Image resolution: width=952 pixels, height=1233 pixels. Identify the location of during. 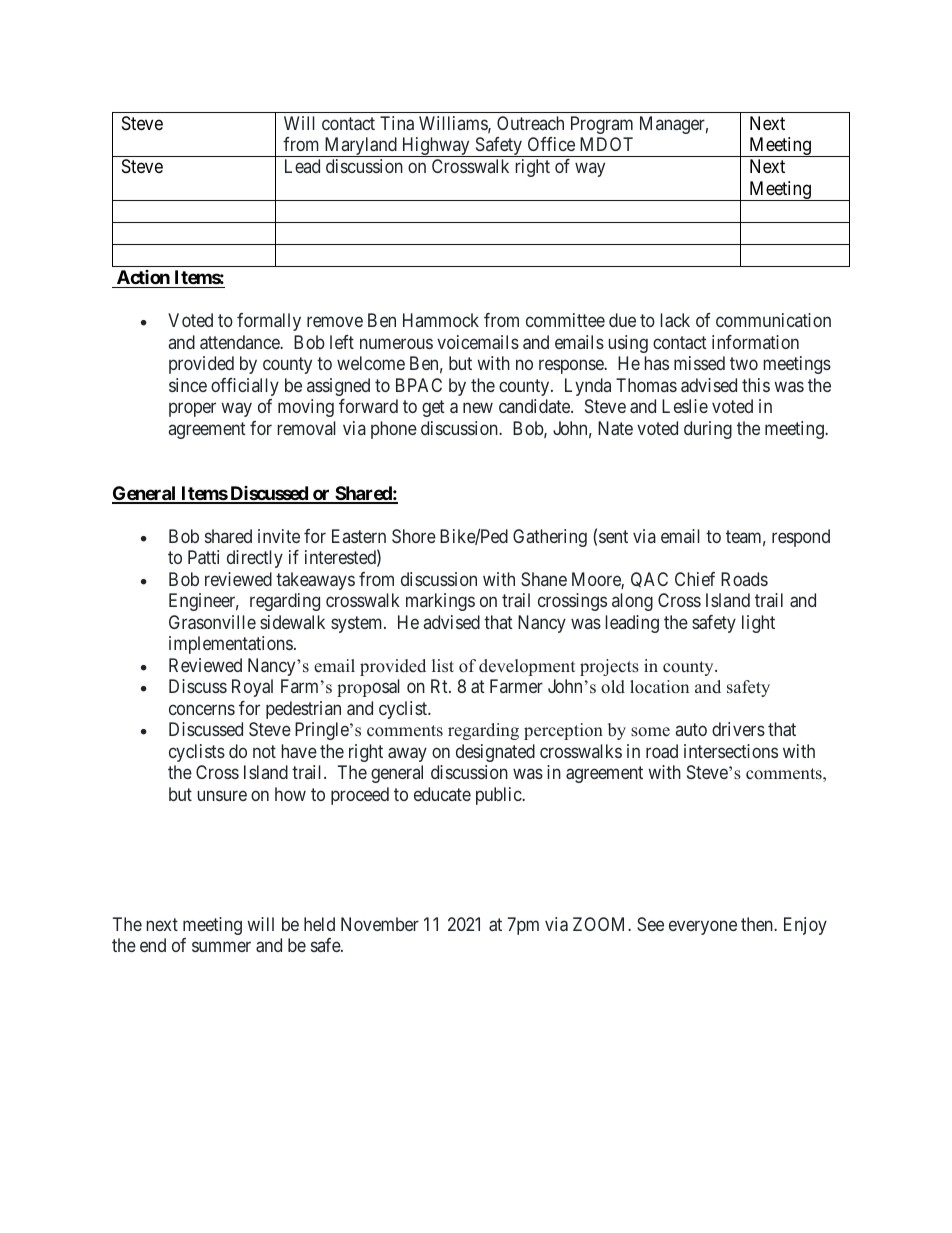
(708, 430).
